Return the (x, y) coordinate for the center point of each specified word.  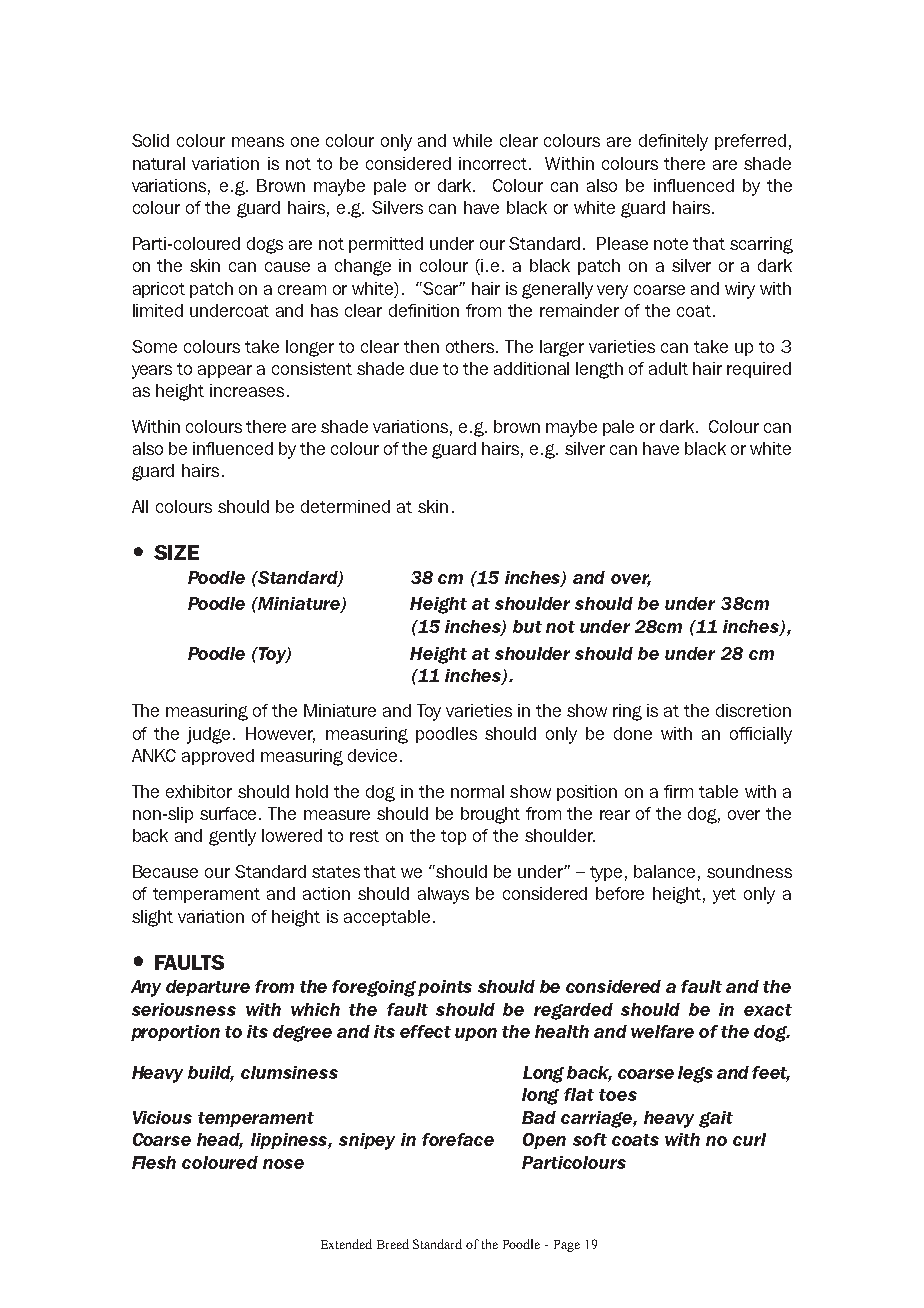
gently (232, 837)
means (258, 142)
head (220, 1141)
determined (345, 506)
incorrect (494, 163)
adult (668, 368)
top (453, 837)
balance (664, 871)
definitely (673, 142)
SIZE (176, 552)
